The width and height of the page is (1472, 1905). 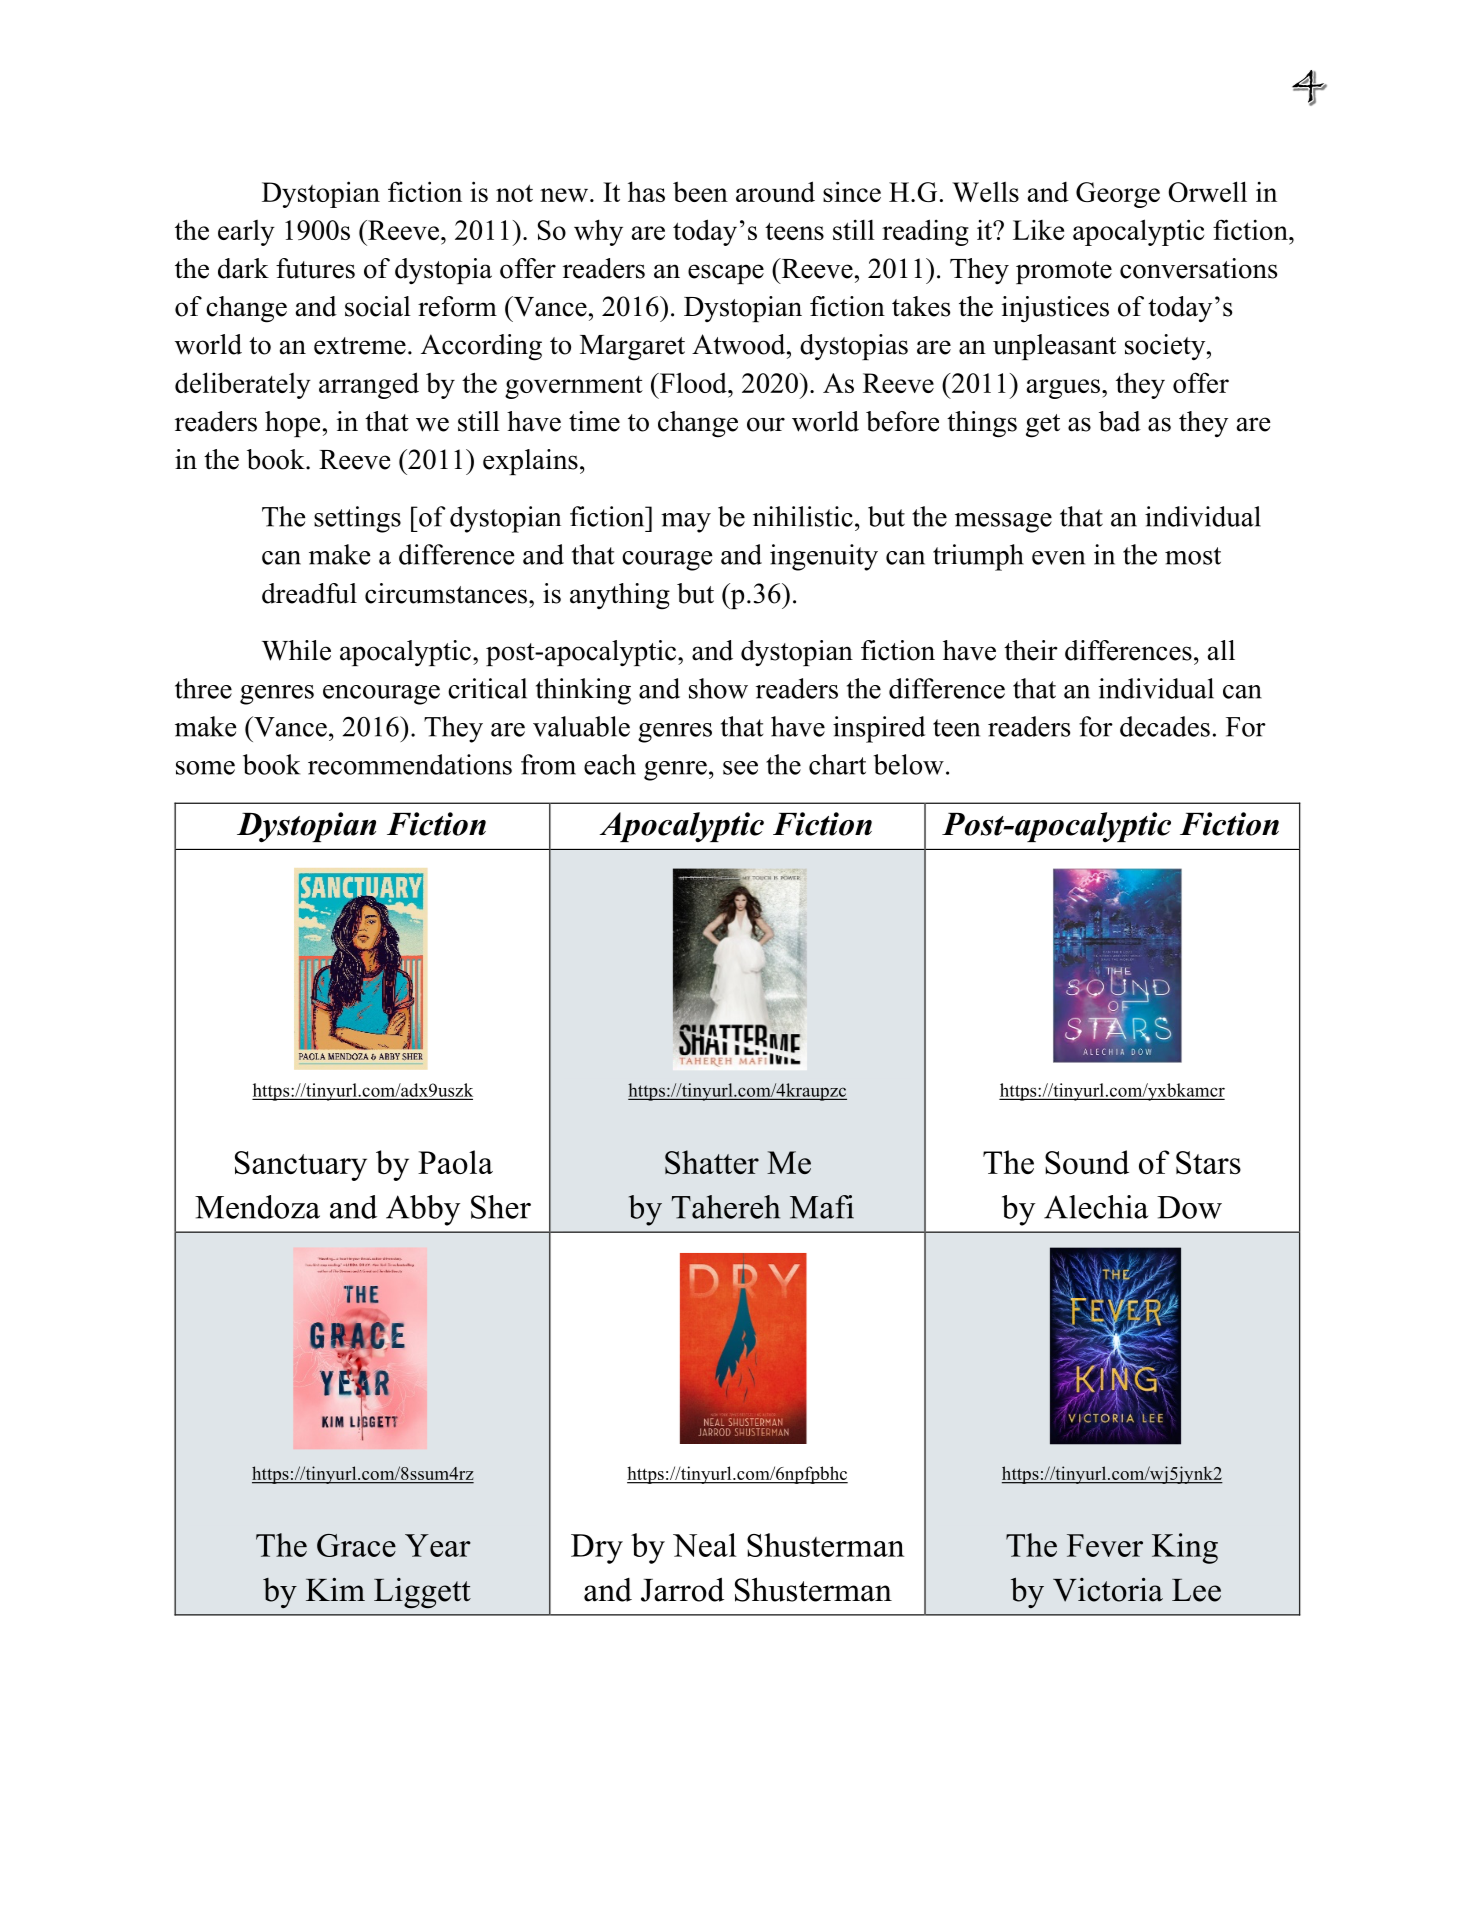 I want to click on Sanctuary, so click(x=301, y=1166).
